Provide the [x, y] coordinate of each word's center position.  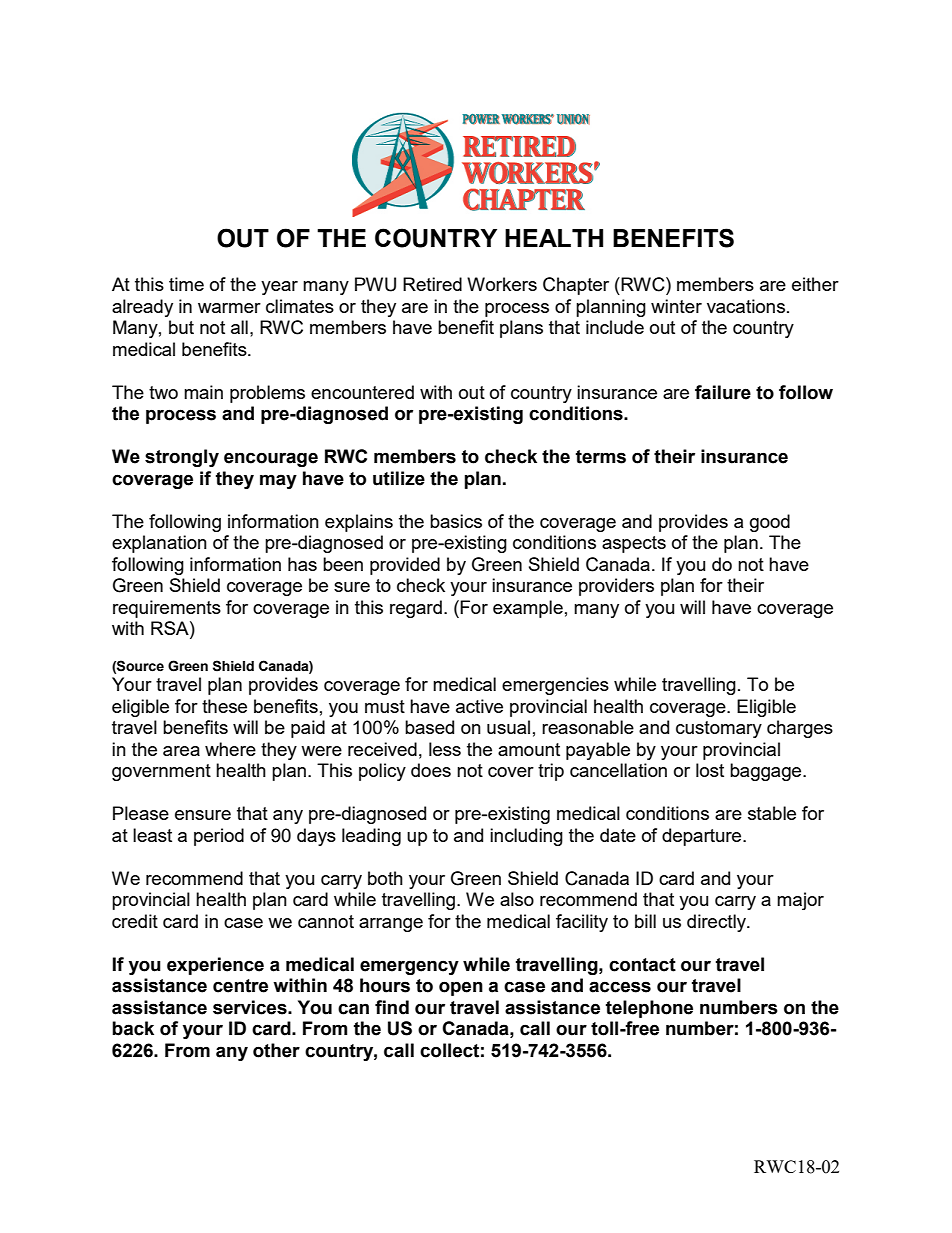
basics [456, 521]
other [276, 1050]
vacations [746, 306]
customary [719, 729]
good [770, 523]
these [224, 706]
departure [703, 837]
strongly [182, 458]
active [479, 706]
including [526, 837]
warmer [229, 308]
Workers [502, 284]
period [219, 837]
